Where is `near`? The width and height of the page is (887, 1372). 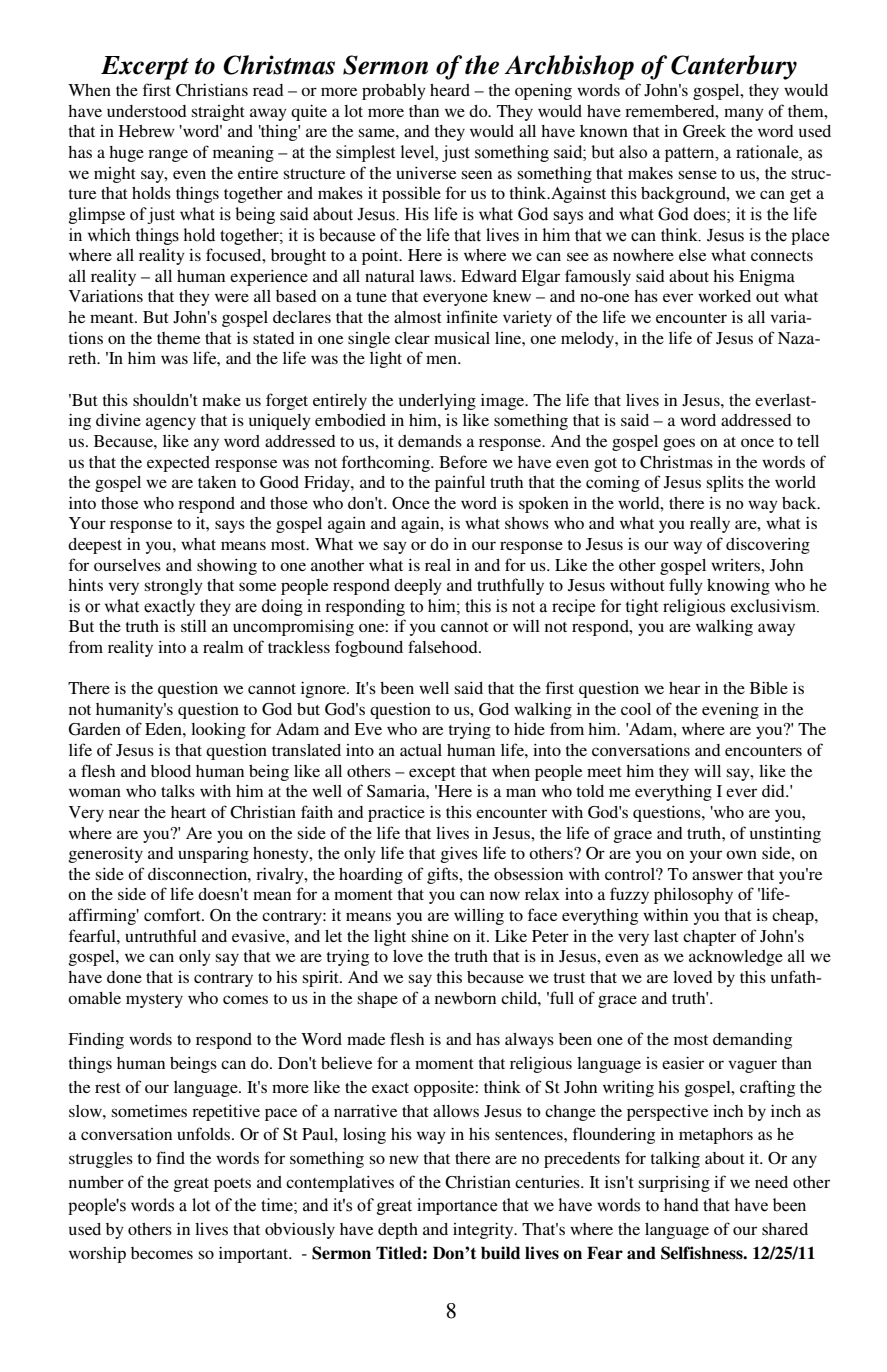
near is located at coordinates (124, 813).
